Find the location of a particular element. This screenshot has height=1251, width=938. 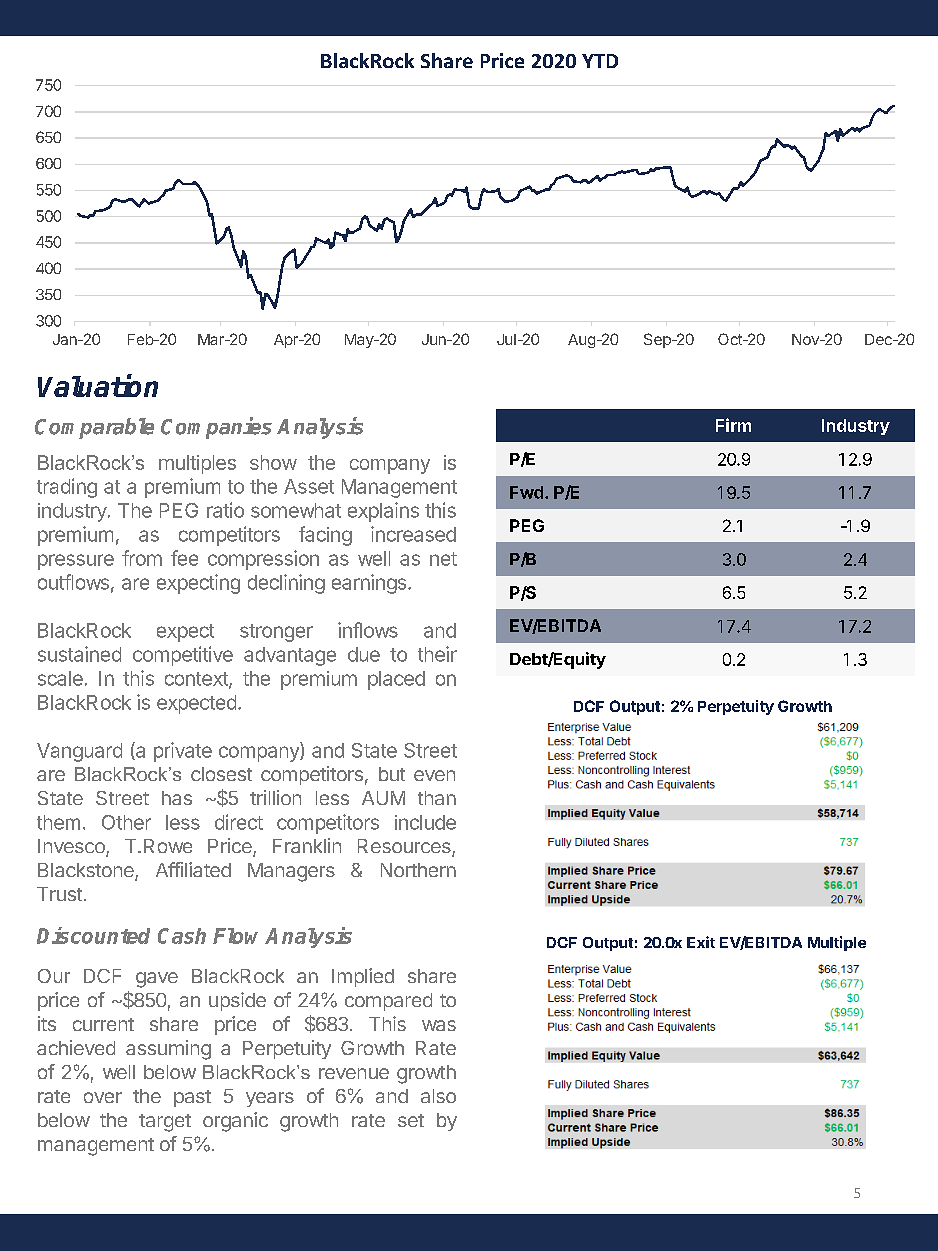

YTD is located at coordinates (600, 61).
